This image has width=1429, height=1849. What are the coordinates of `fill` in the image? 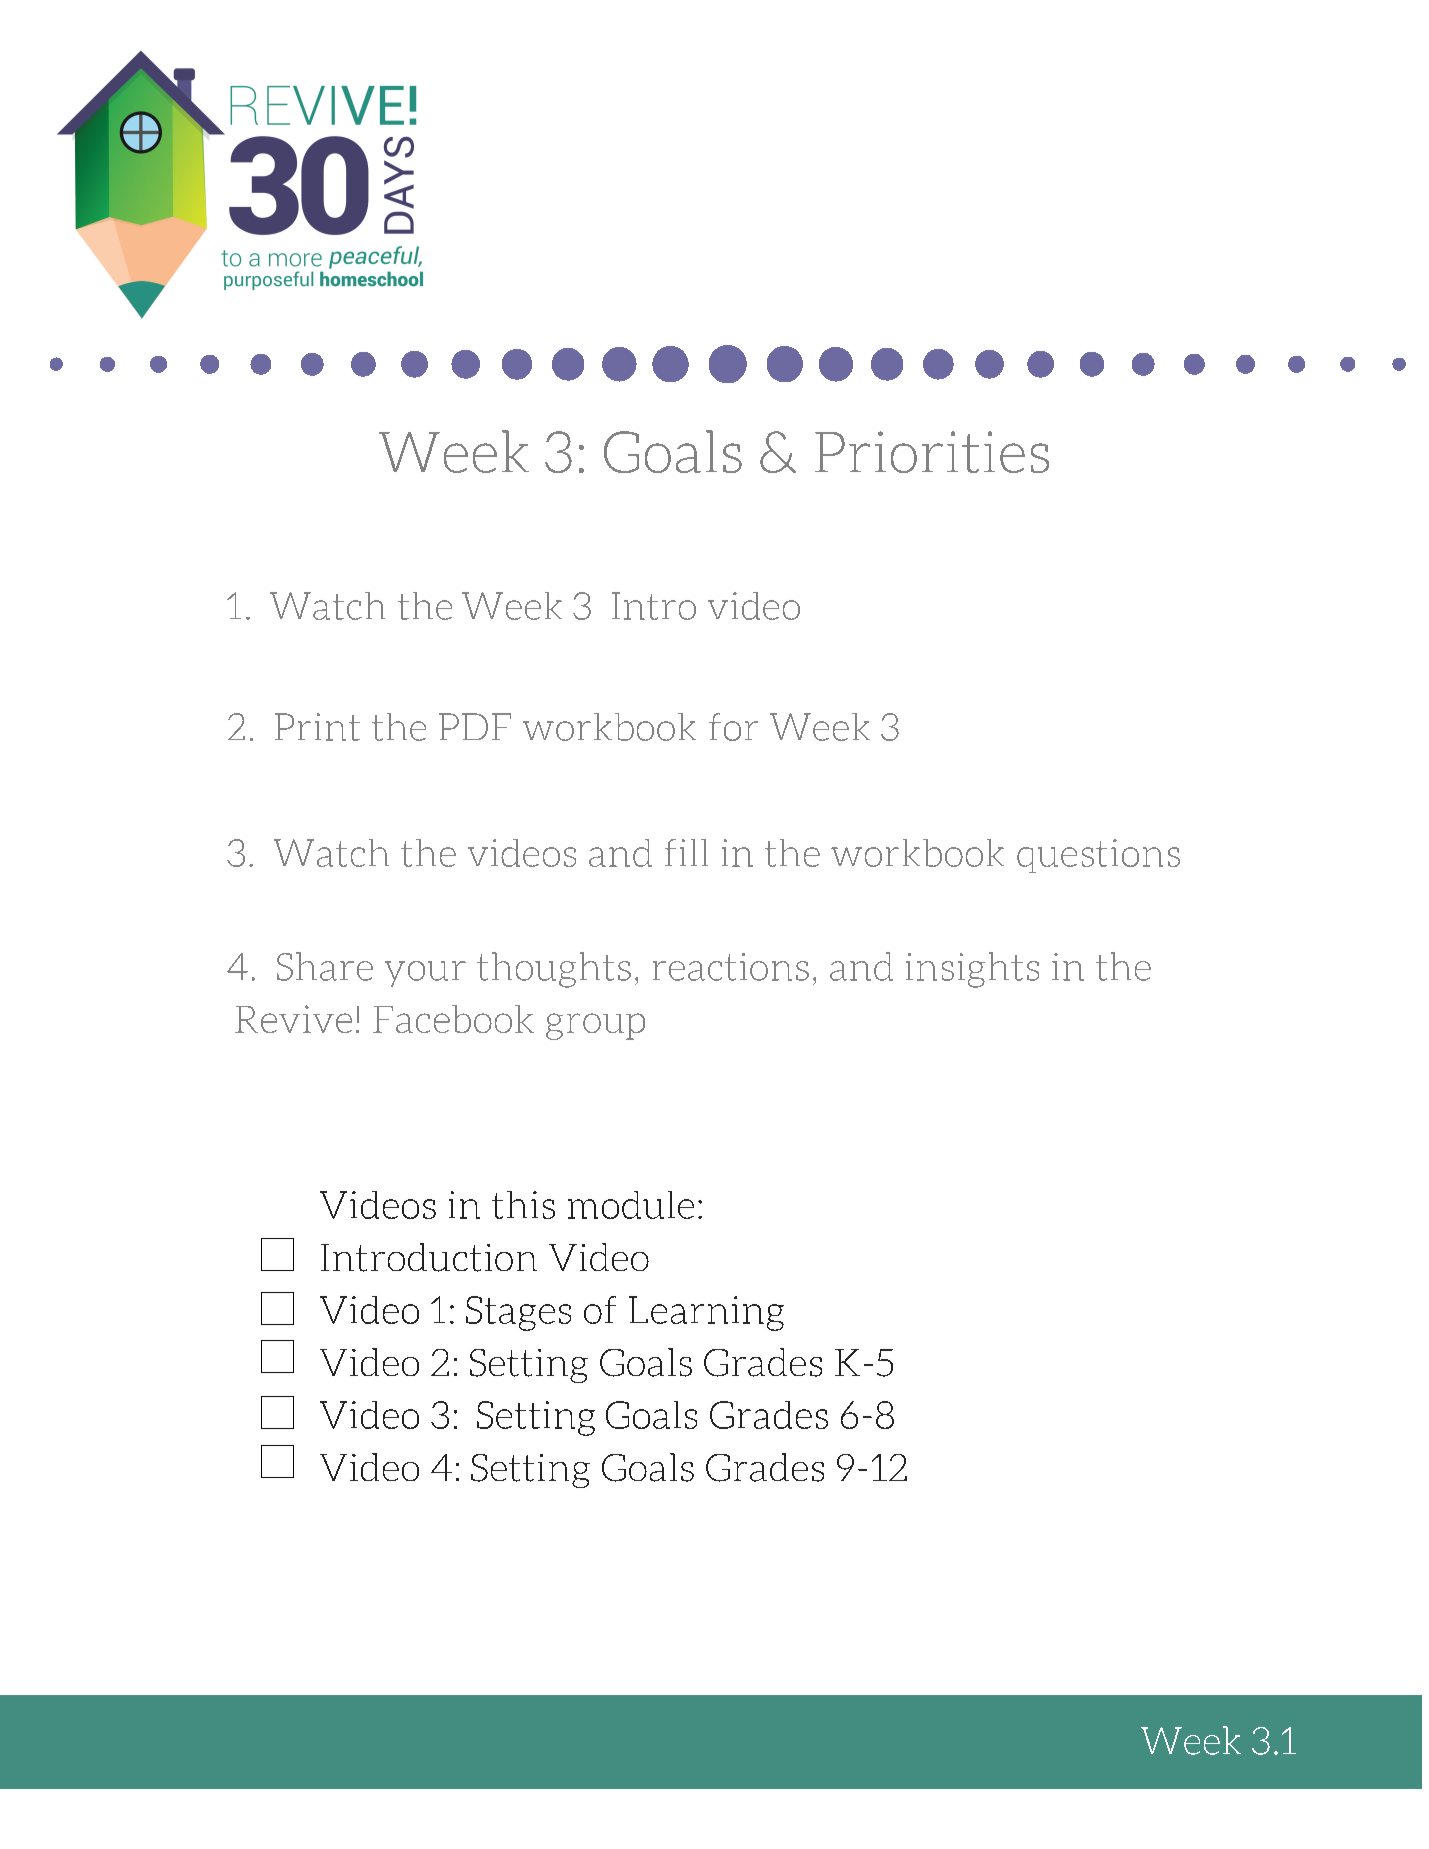 It's located at (686, 852).
